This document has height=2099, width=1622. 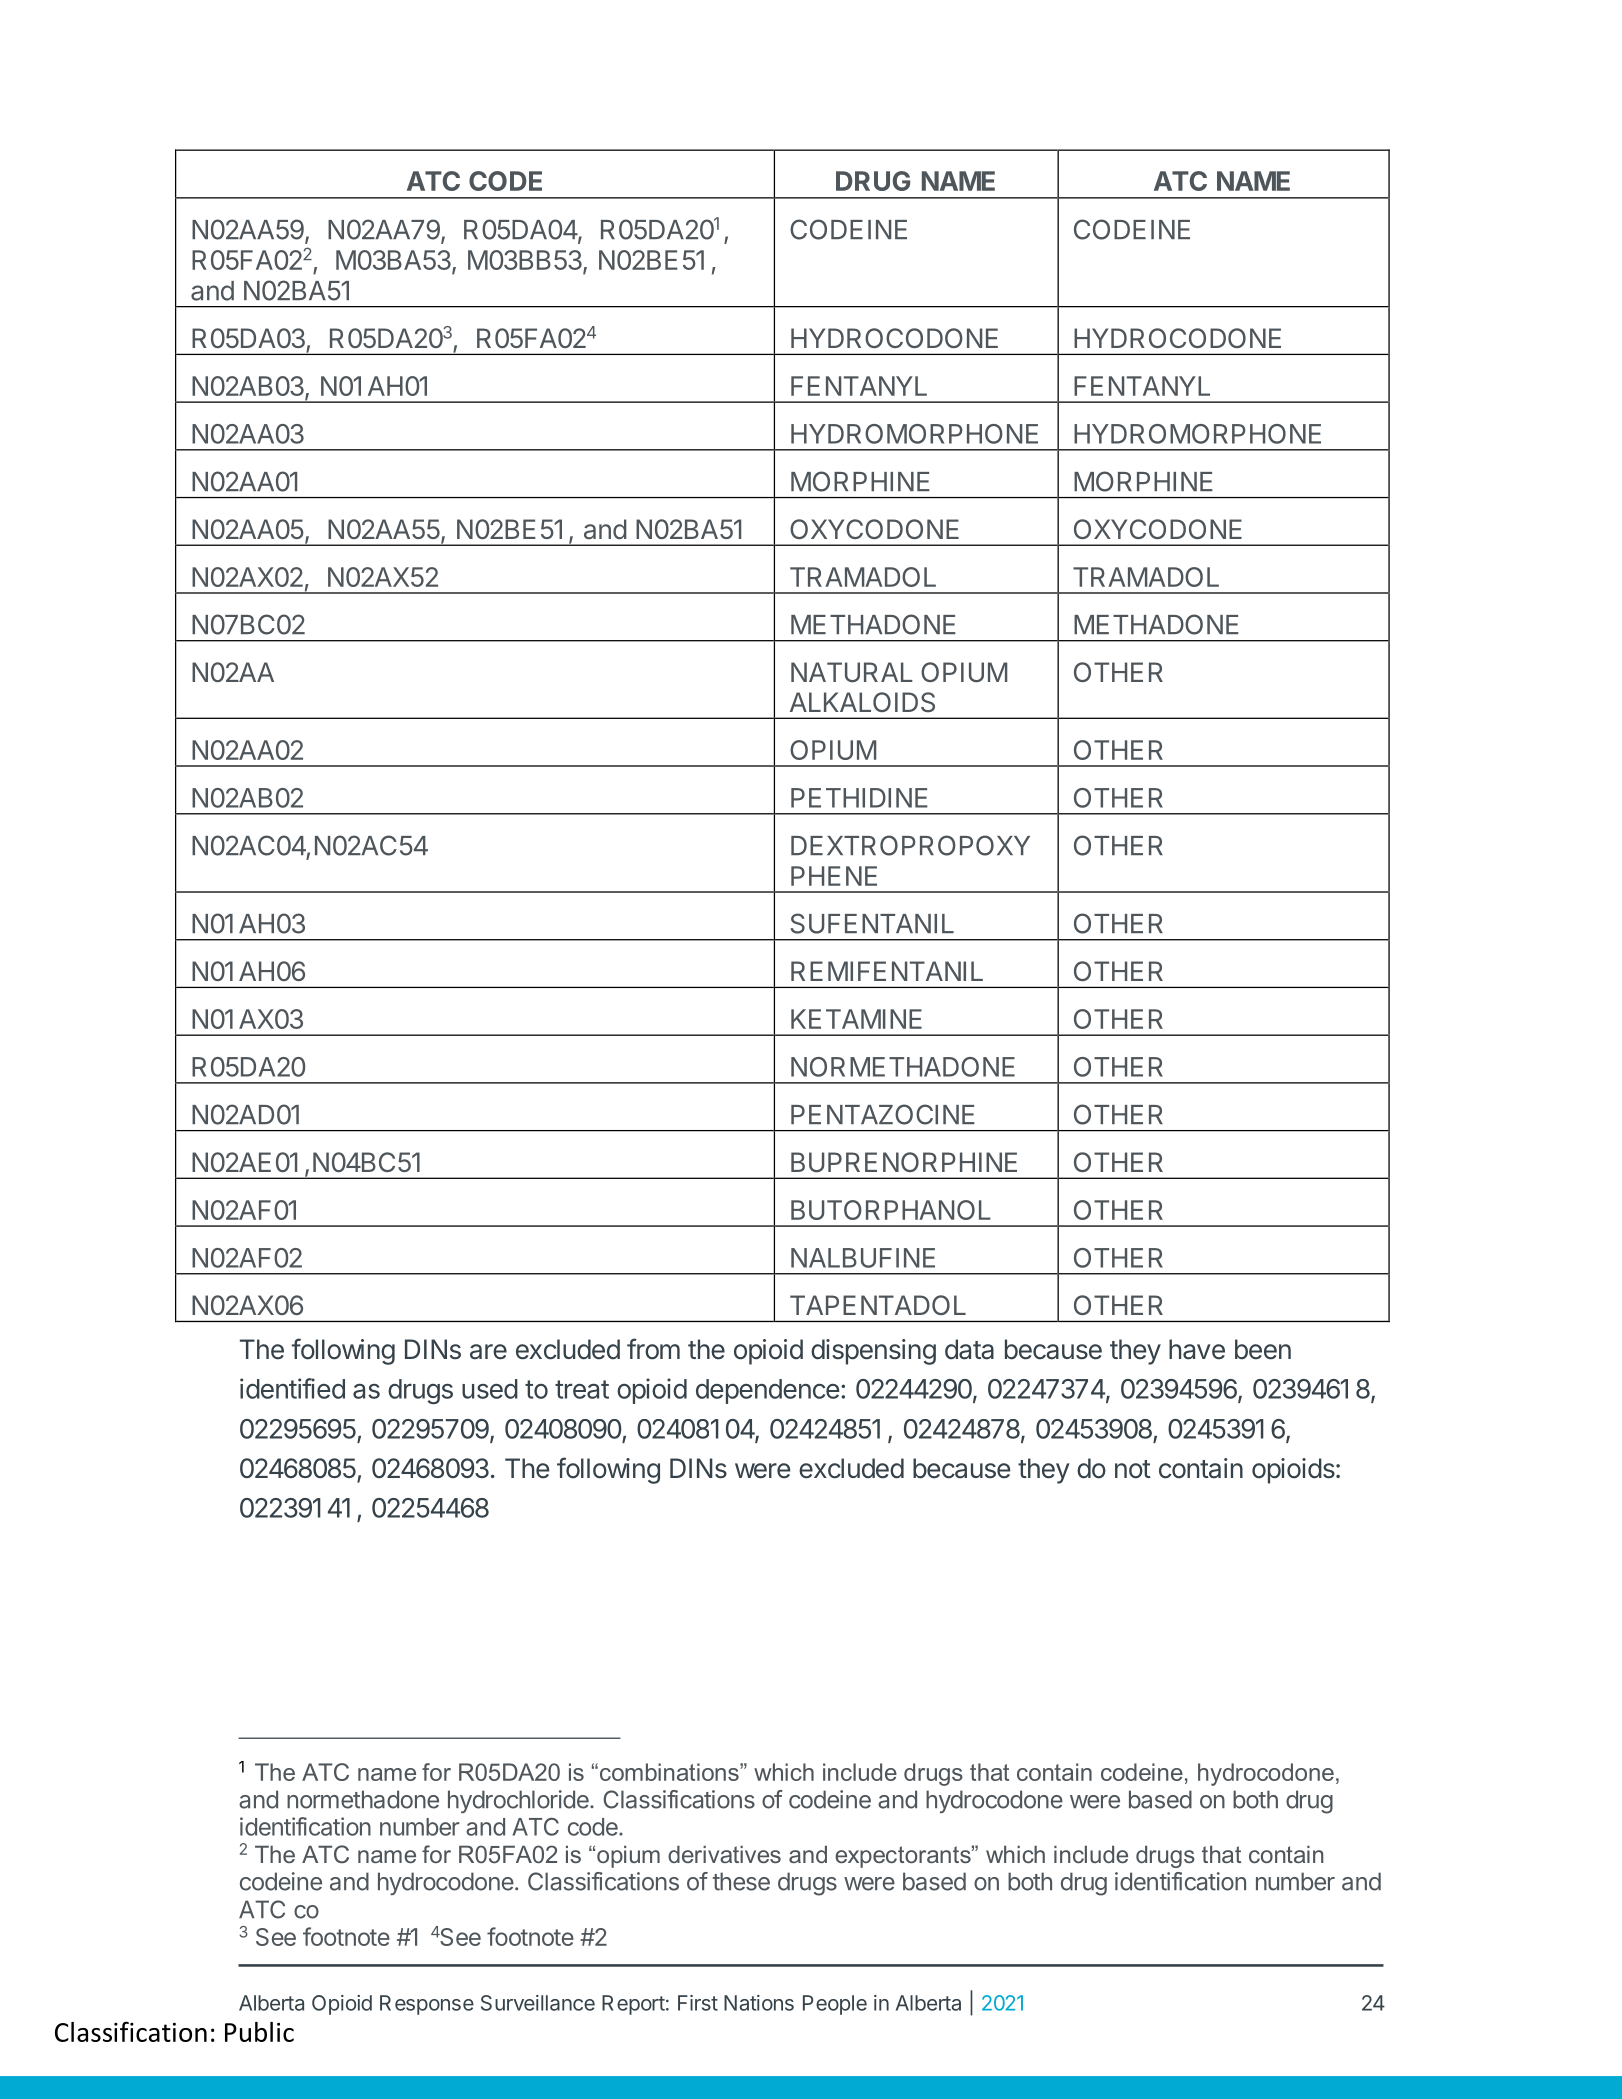 I want to click on NATURAL, so click(x=852, y=672).
